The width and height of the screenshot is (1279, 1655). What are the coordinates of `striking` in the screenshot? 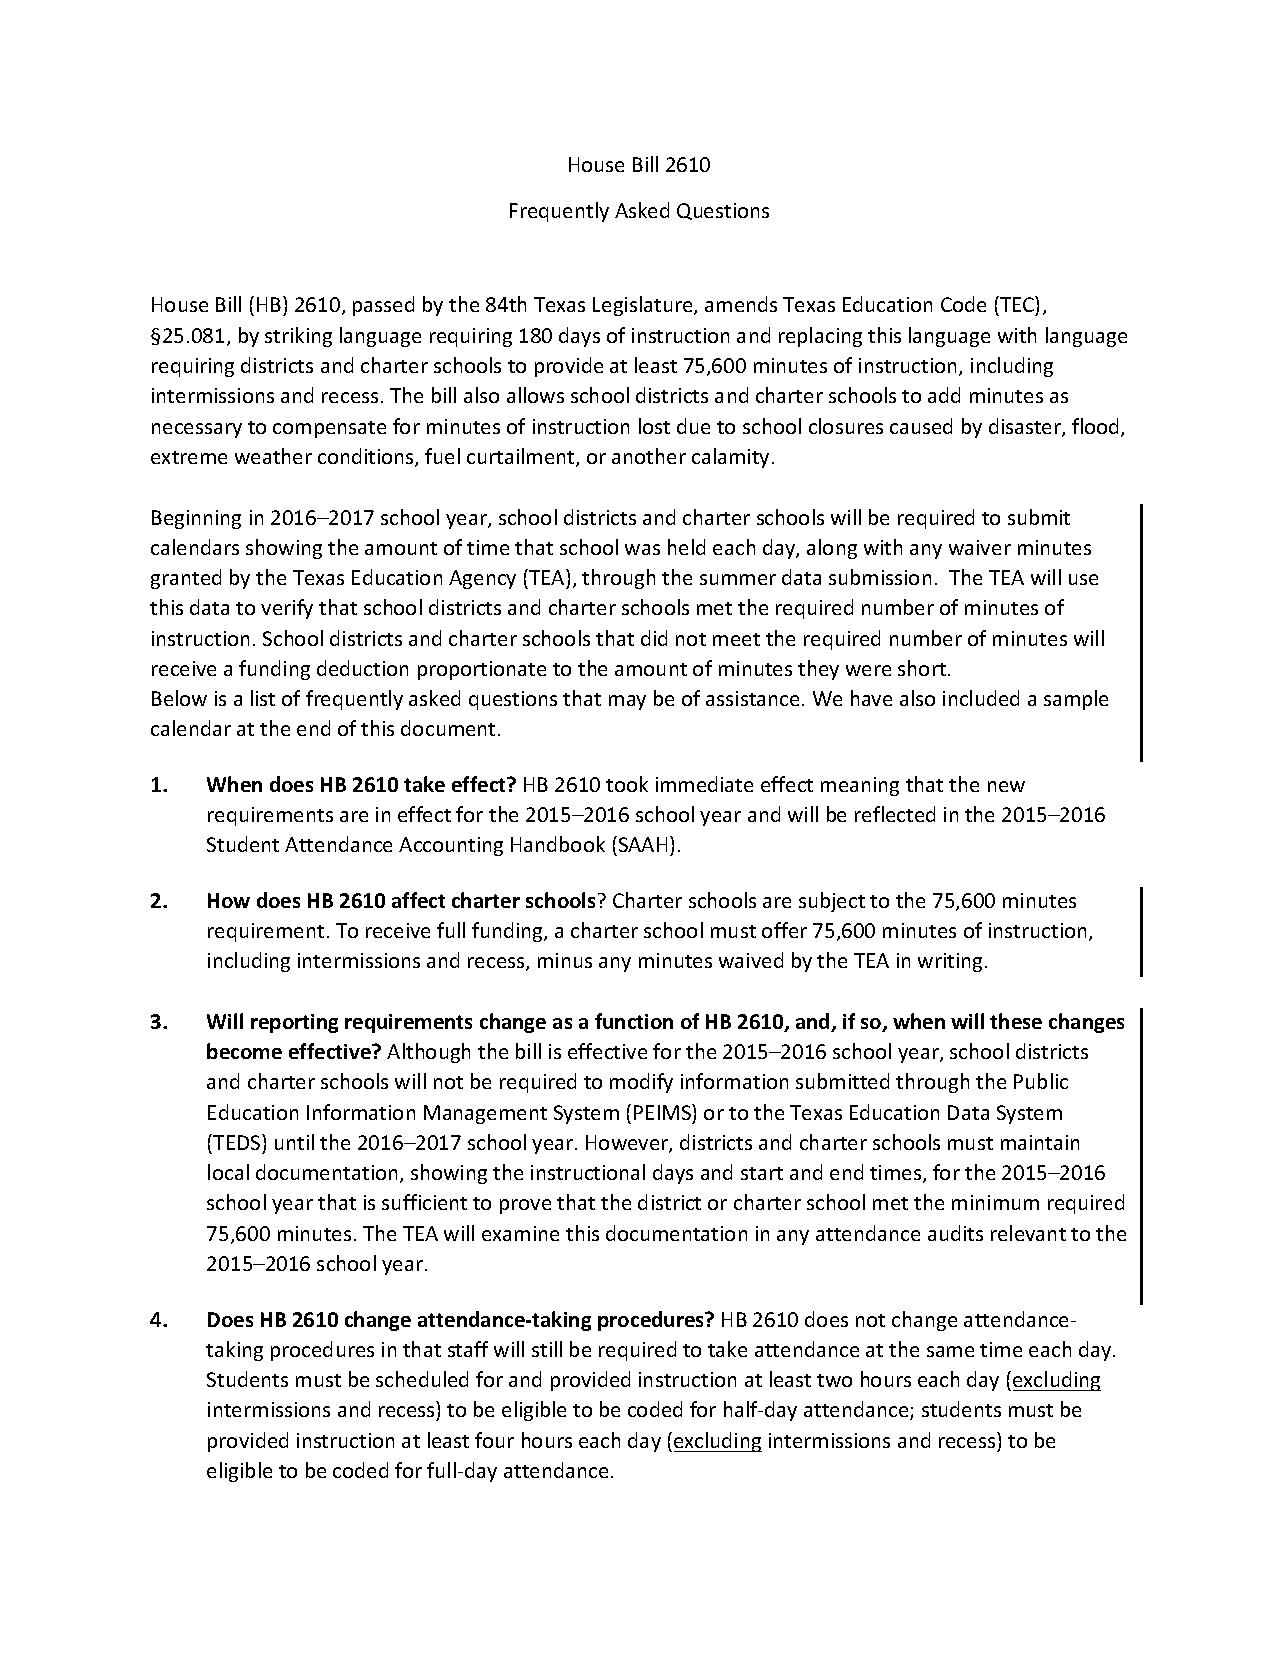 It's located at (298, 337).
